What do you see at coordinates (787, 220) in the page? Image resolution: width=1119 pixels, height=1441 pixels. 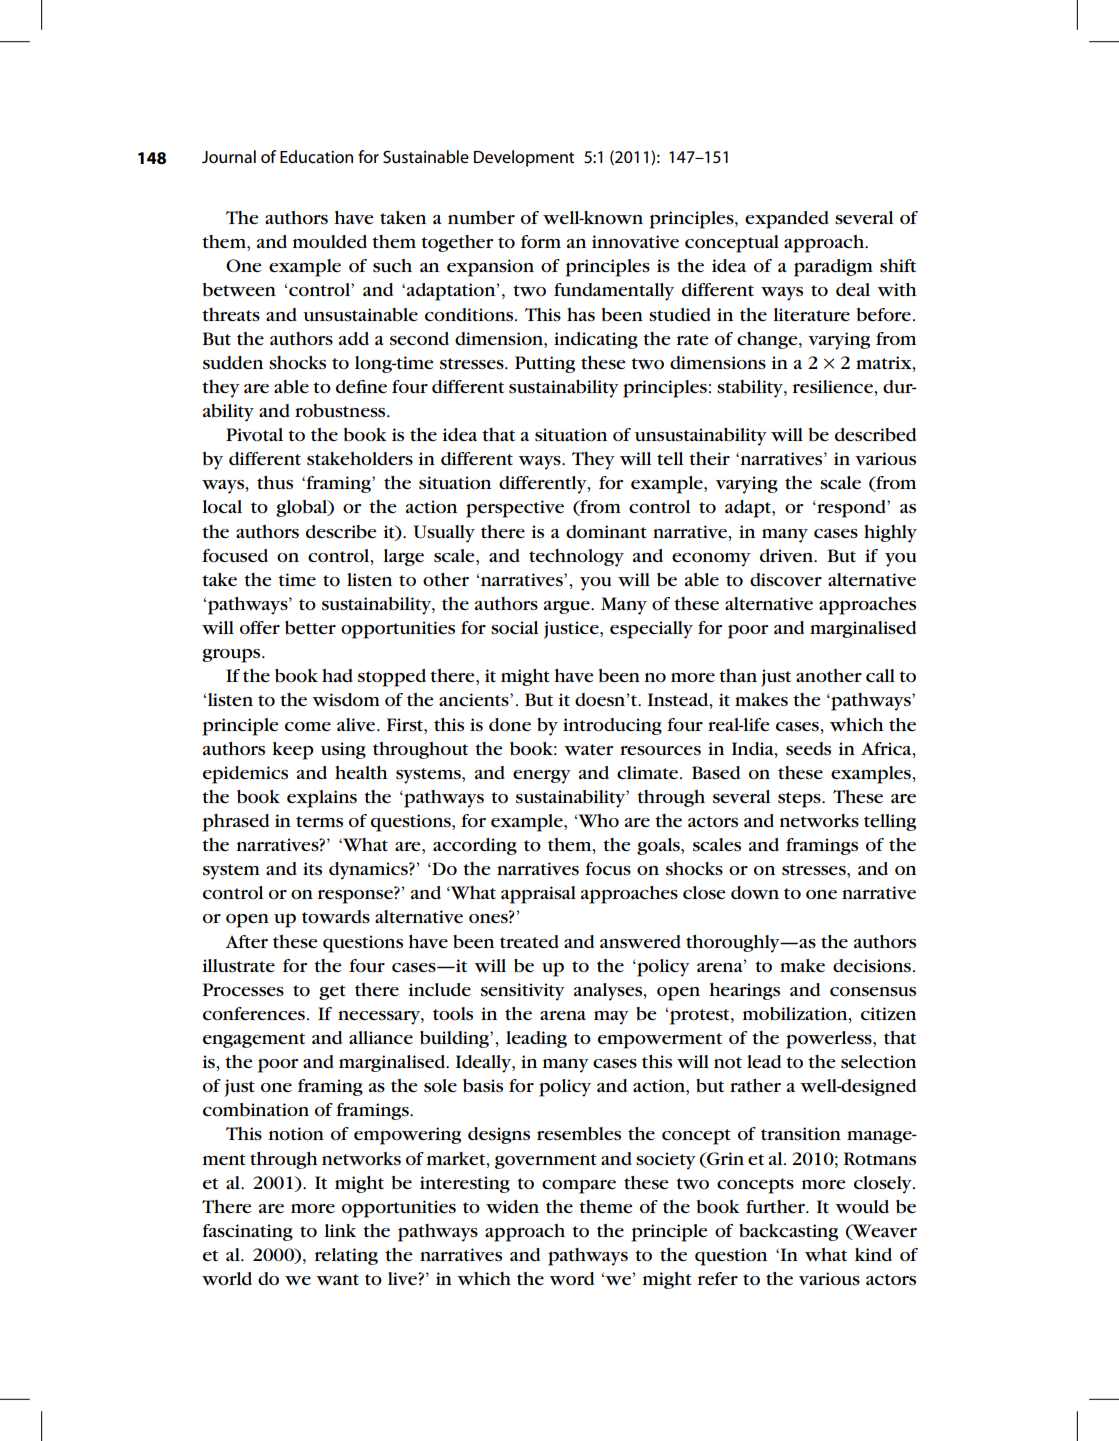 I see `expanded` at bounding box center [787, 220].
